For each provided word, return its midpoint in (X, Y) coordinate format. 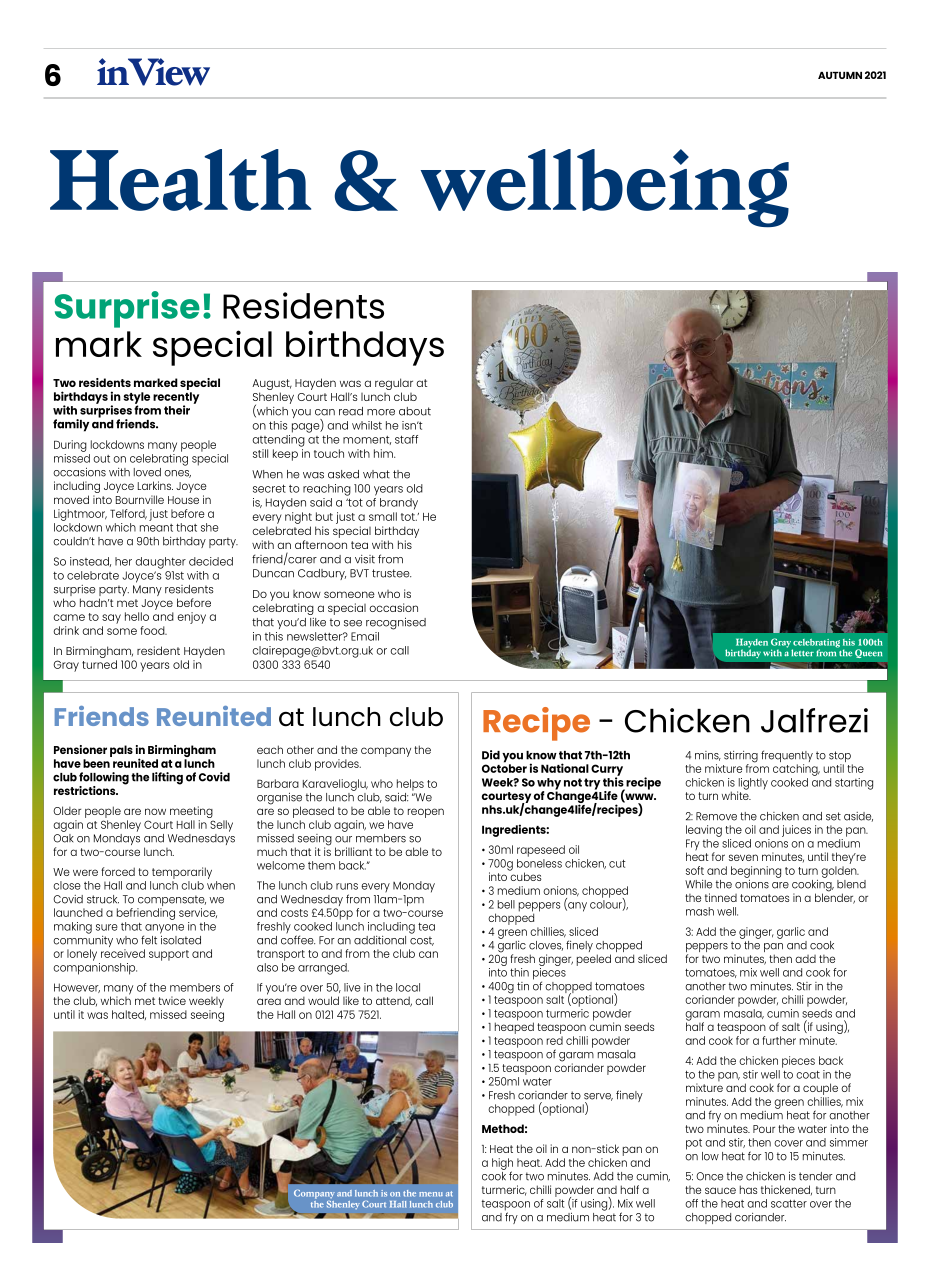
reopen (426, 813)
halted (129, 1015)
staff (406, 439)
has (749, 1189)
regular (394, 385)
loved (147, 472)
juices (796, 831)
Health (180, 180)
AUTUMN (840, 75)
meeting (192, 813)
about (415, 411)
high (502, 1165)
